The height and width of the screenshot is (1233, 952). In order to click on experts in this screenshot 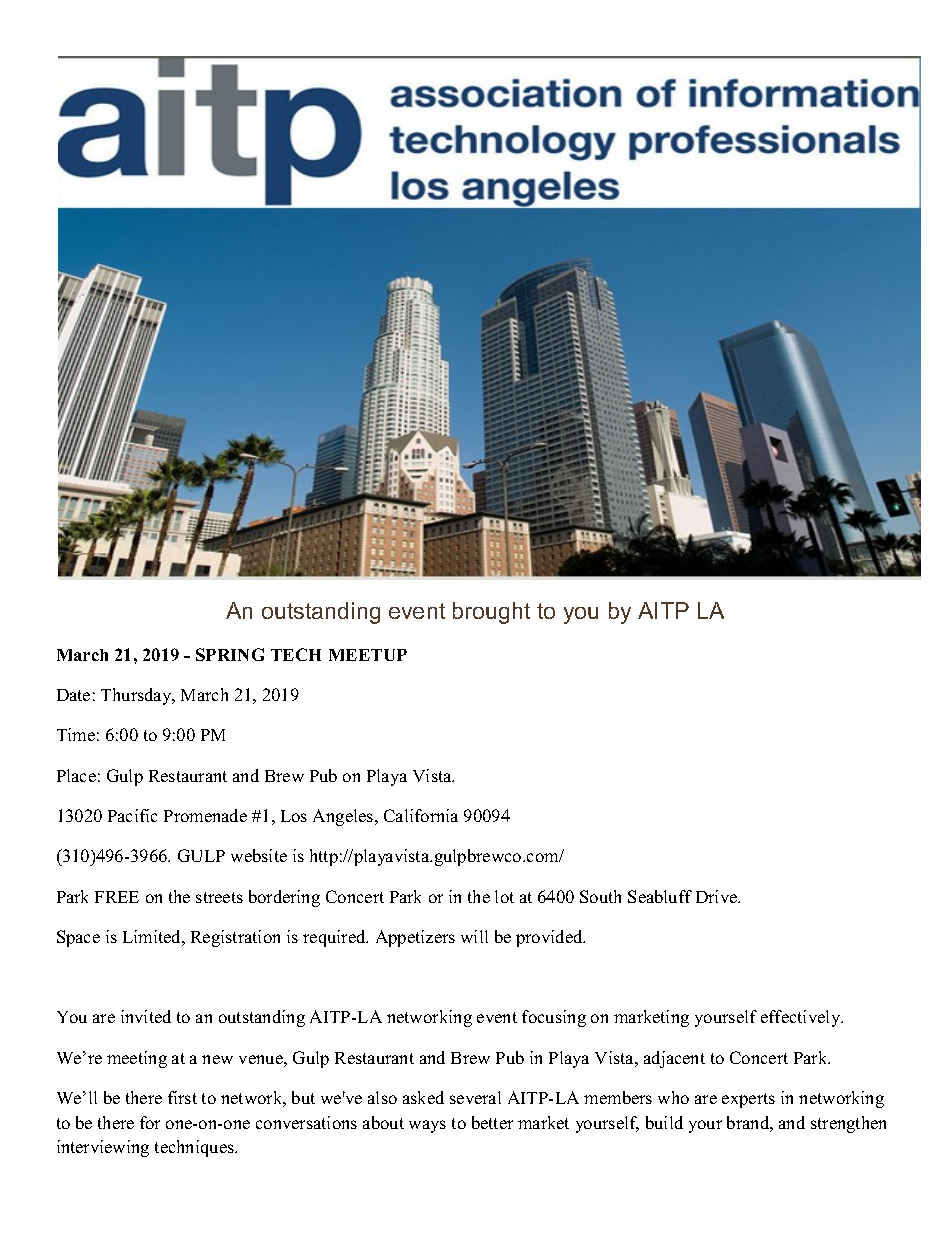, I will do `click(748, 1100)`.
